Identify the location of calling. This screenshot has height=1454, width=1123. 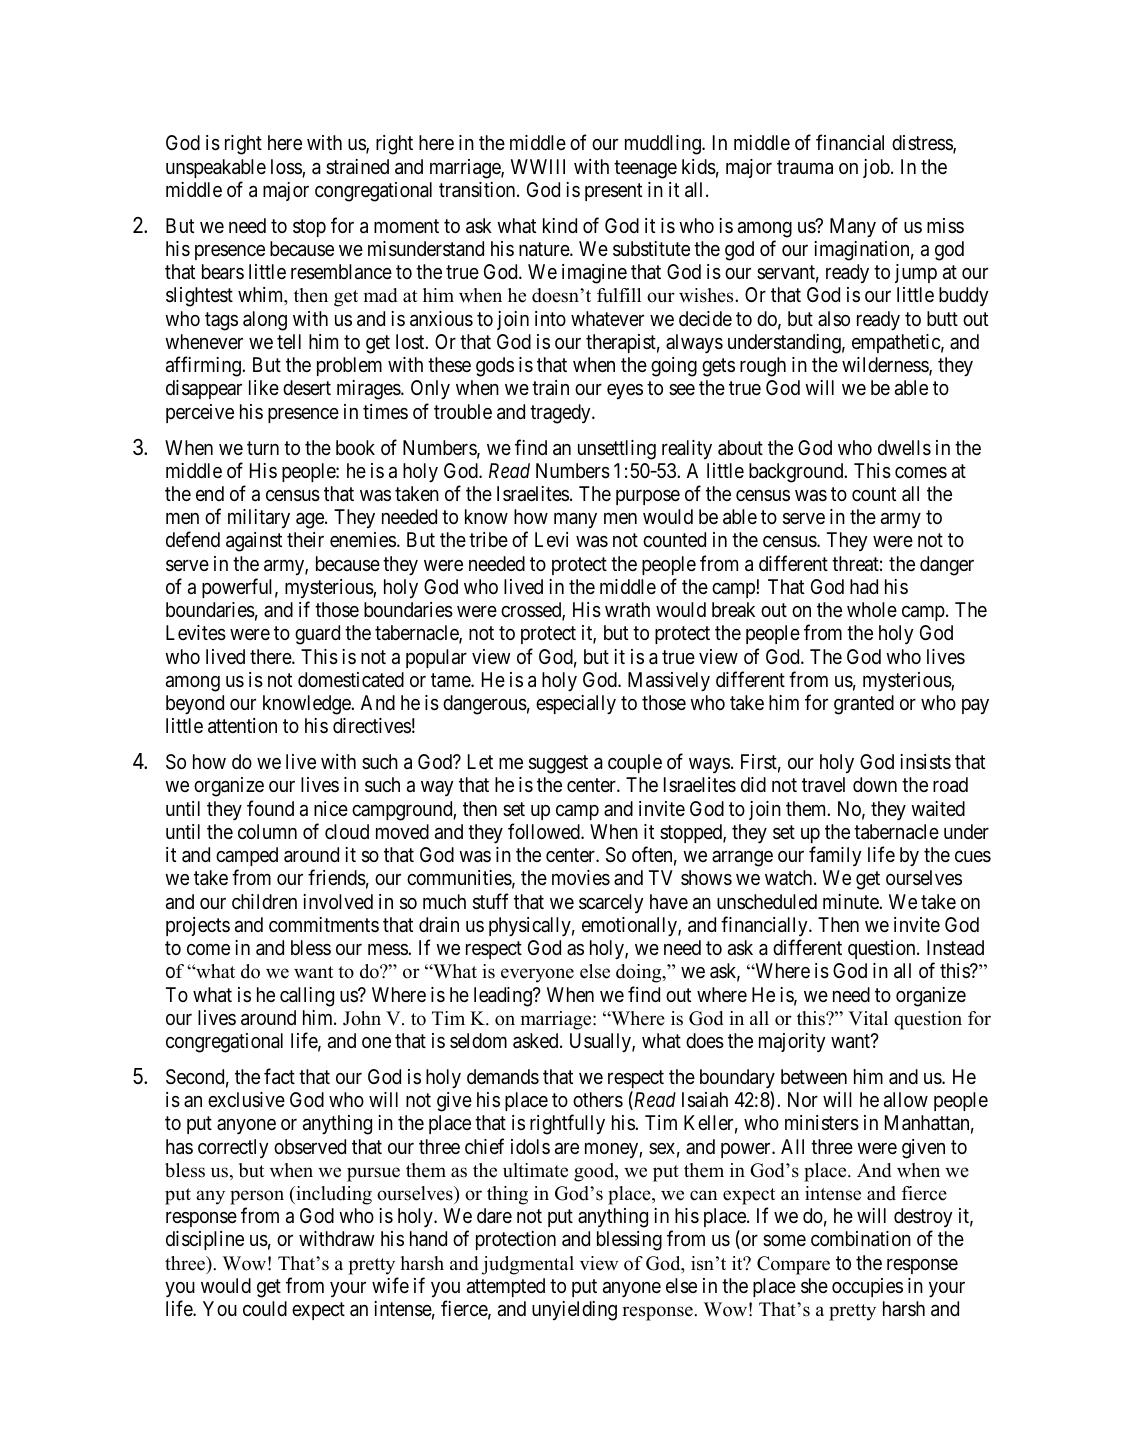
(307, 997).
